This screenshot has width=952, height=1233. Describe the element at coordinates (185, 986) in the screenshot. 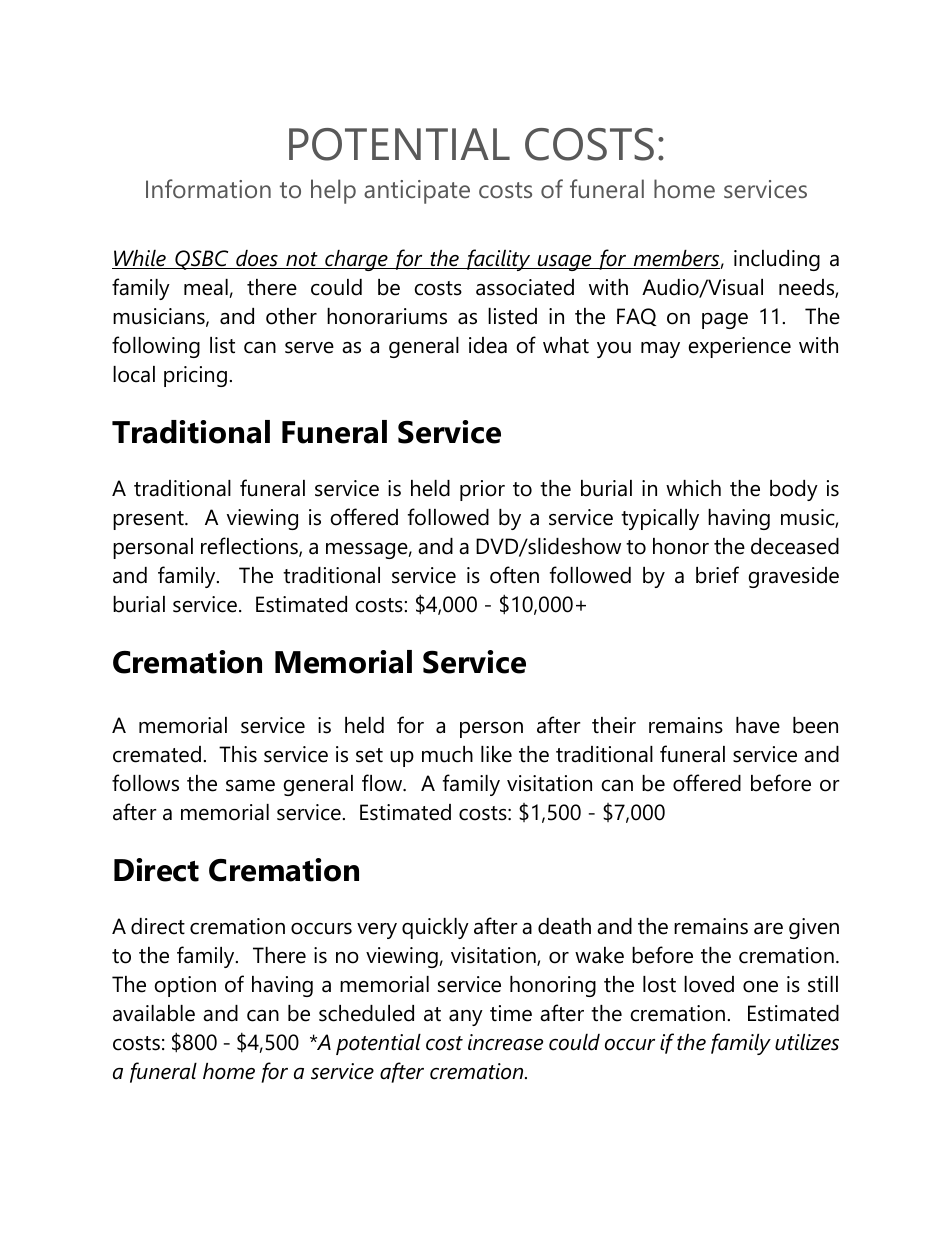

I see `option` at that location.
